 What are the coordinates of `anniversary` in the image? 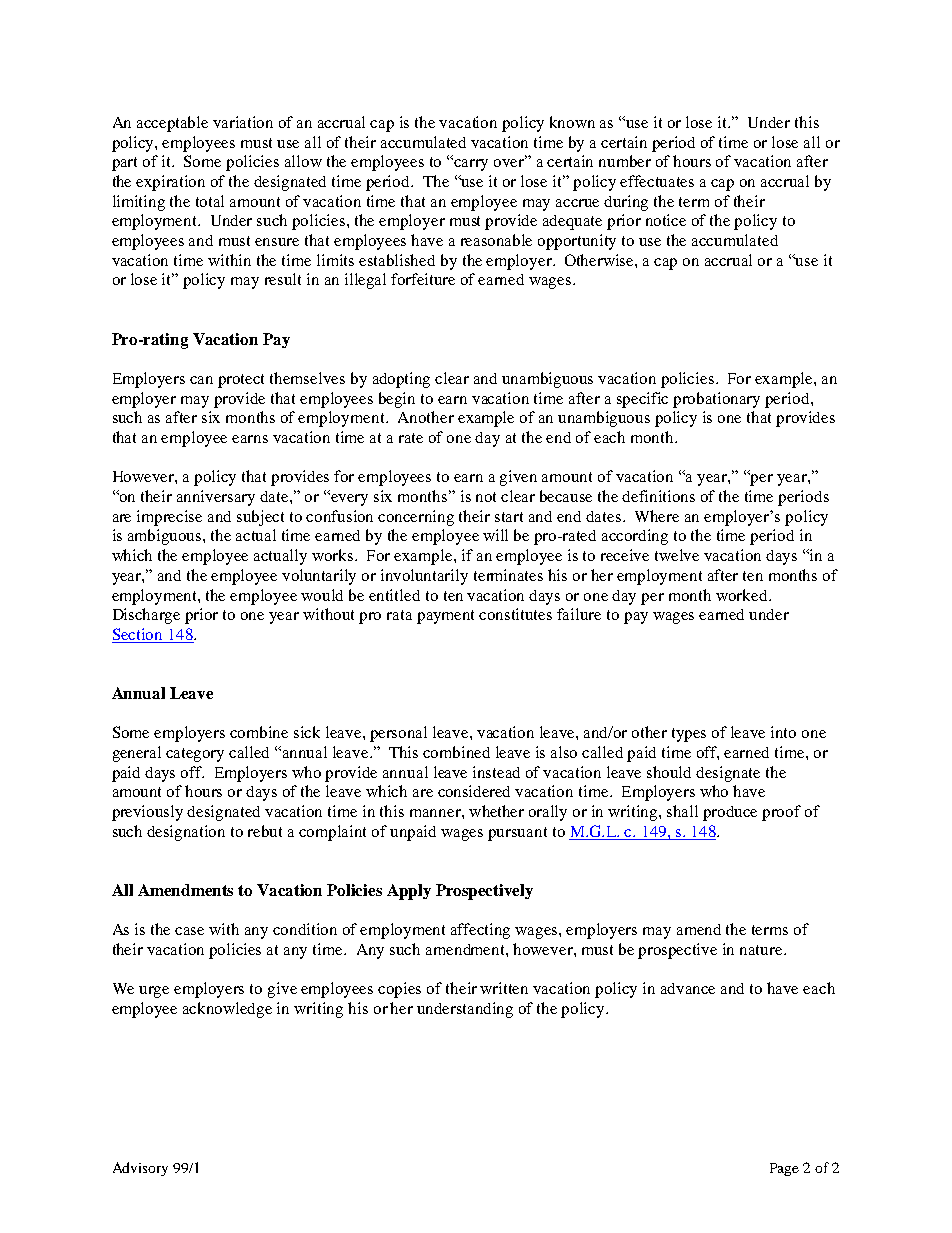 It's located at (216, 498).
